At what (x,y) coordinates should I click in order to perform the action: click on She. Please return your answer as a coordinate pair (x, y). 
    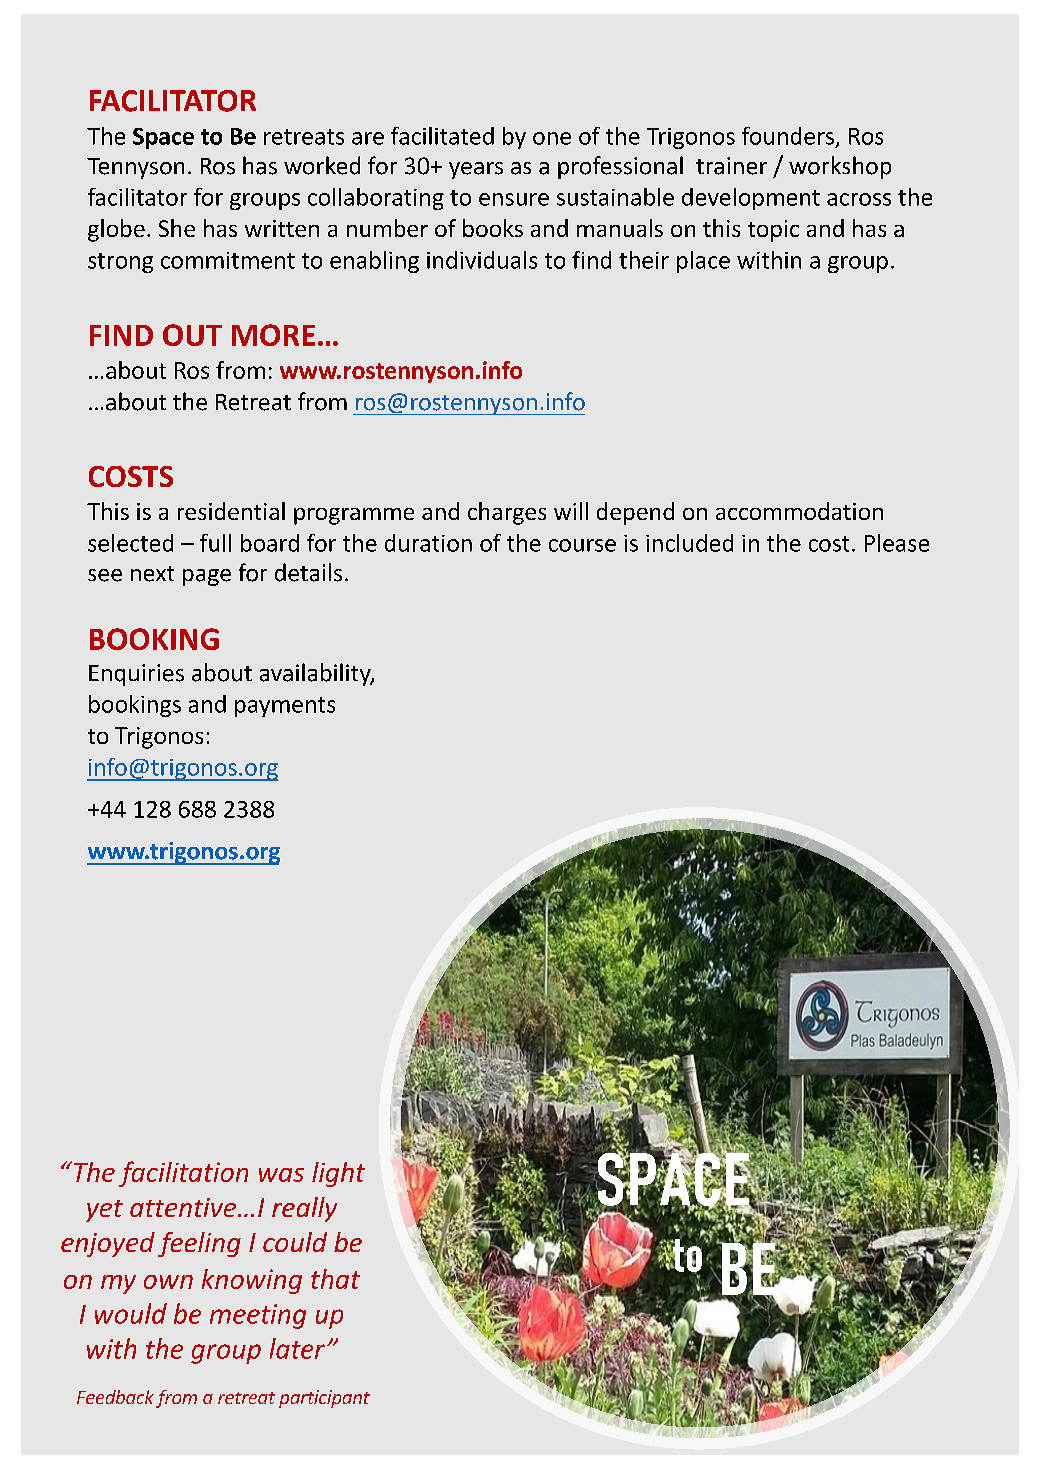
    Looking at the image, I should click on (177, 228).
